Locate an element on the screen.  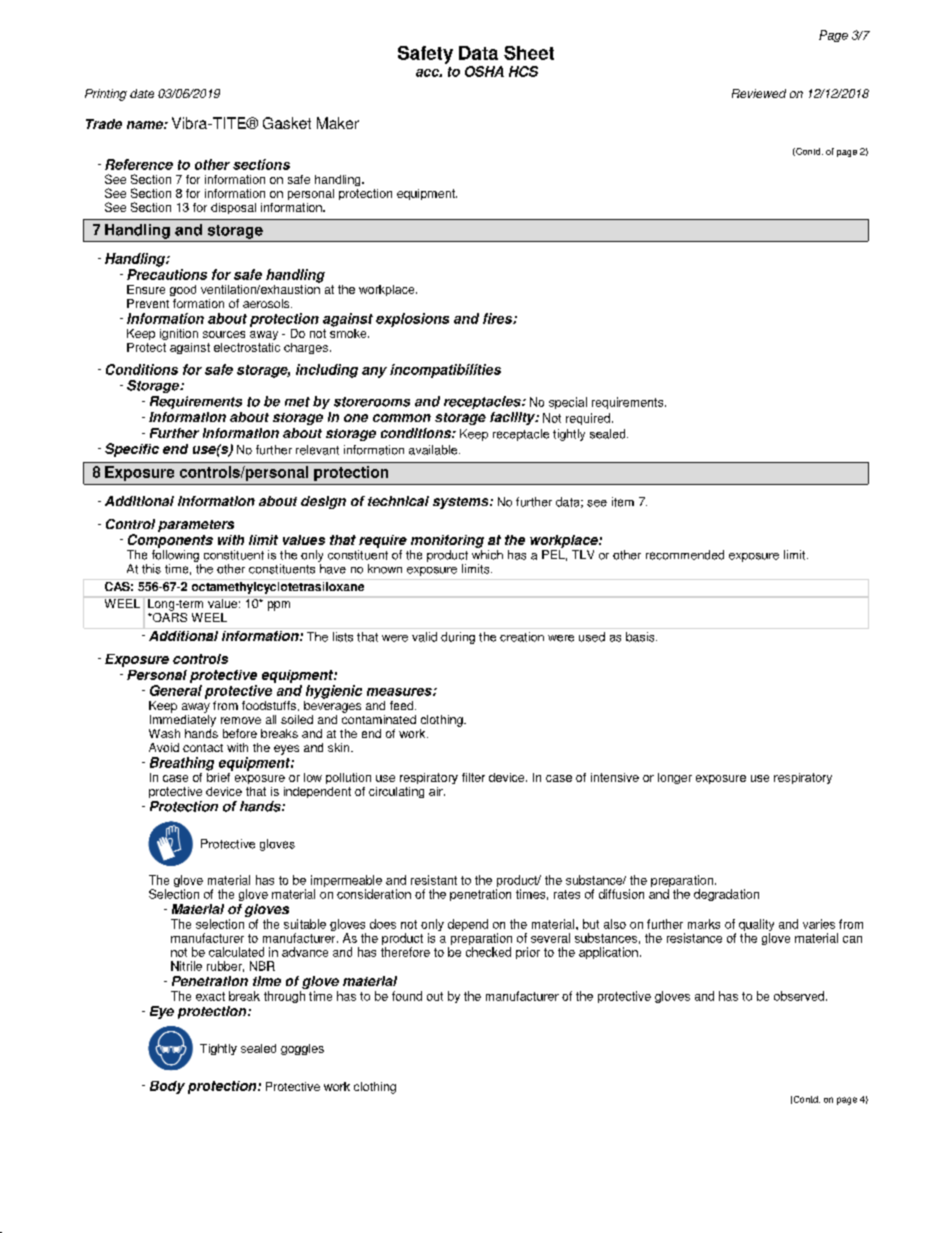
following is located at coordinates (175, 556).
